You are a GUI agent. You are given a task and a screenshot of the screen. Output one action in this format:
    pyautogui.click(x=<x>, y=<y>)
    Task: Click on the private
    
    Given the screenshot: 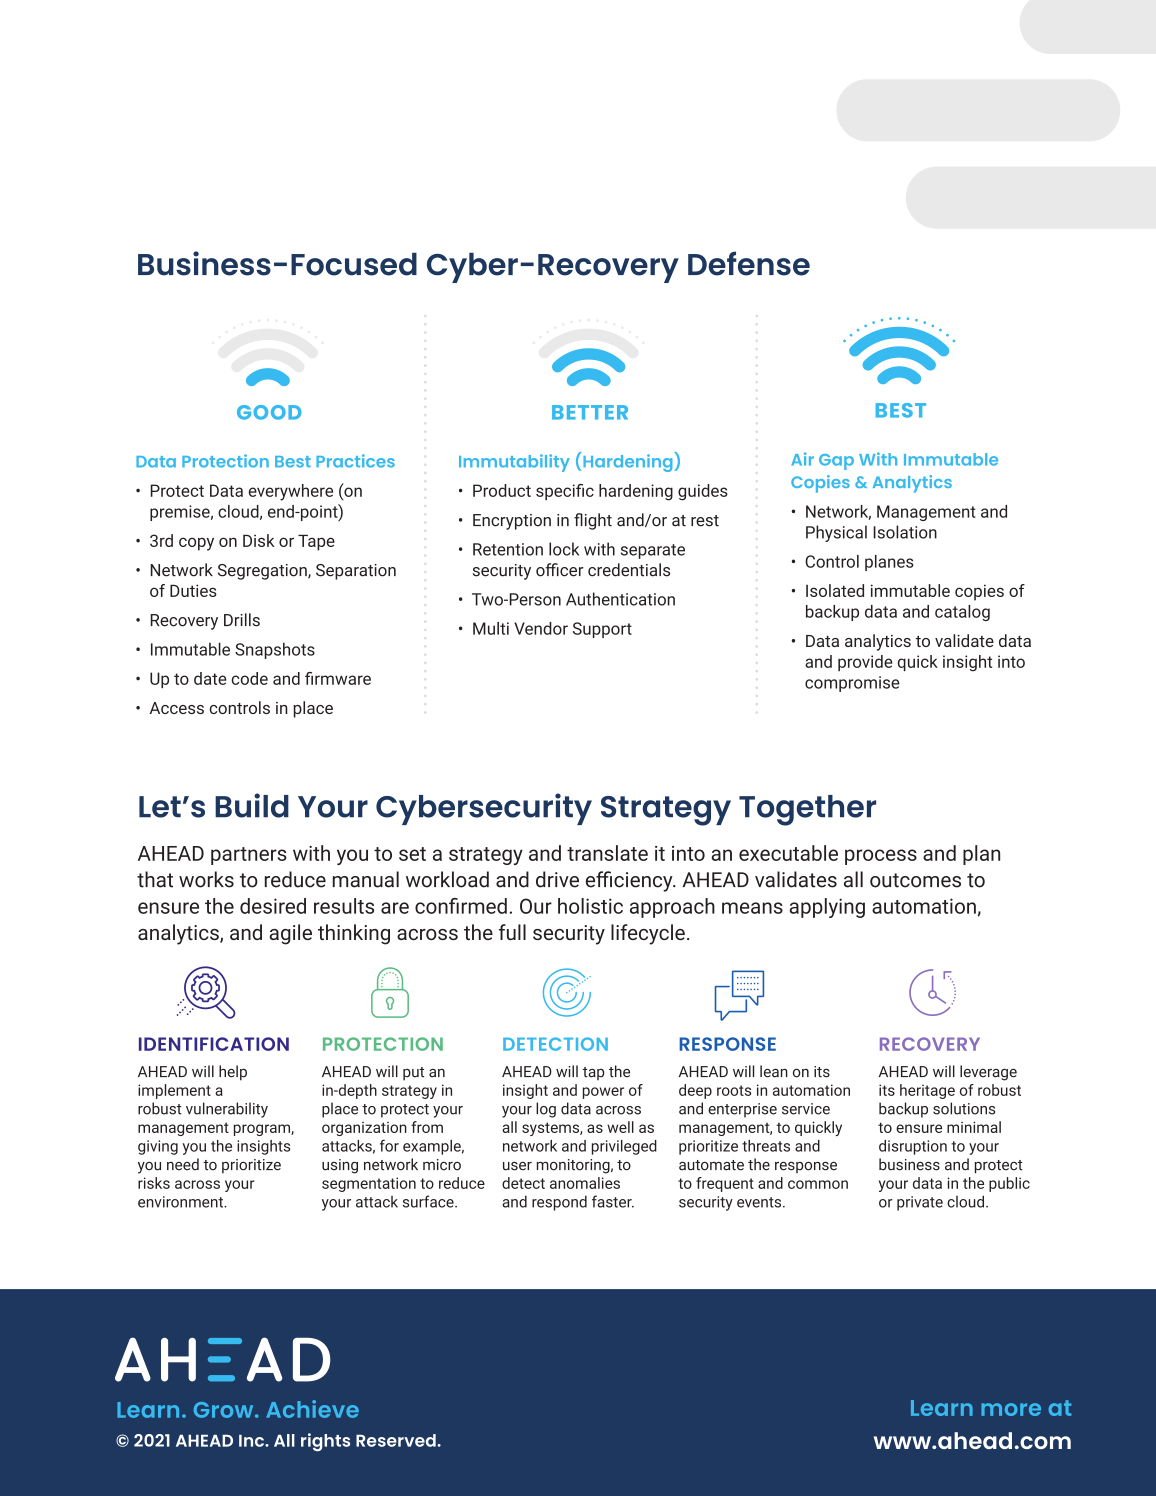 What is the action you would take?
    pyautogui.click(x=920, y=1203)
